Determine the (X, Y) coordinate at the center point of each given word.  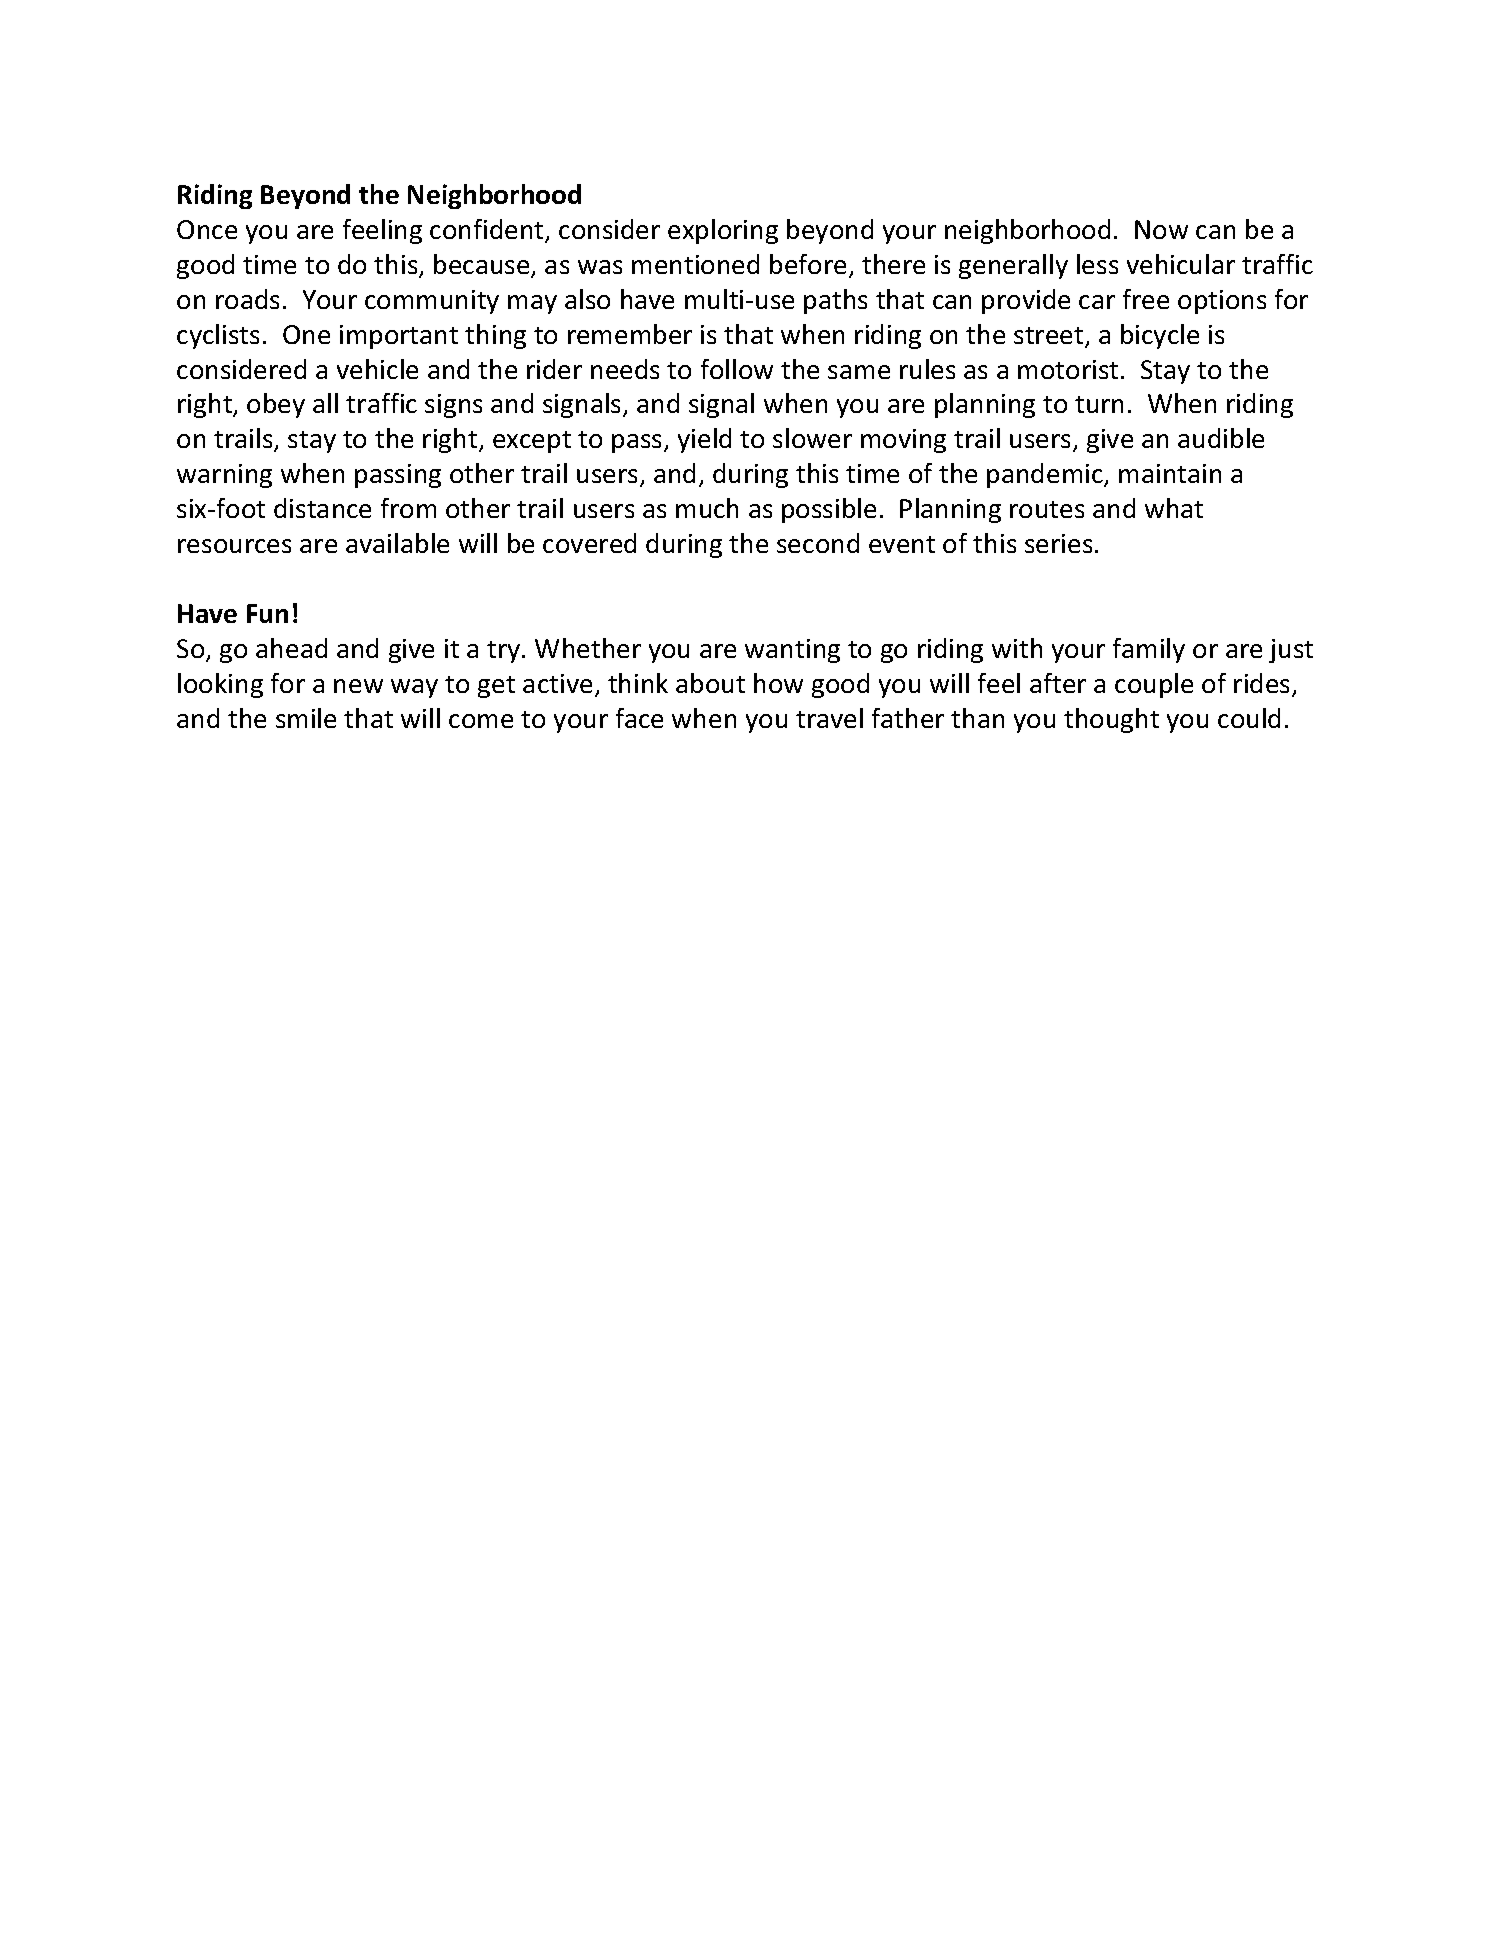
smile (306, 718)
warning (224, 476)
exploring (723, 231)
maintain (1170, 473)
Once (207, 229)
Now (1161, 229)
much (707, 508)
